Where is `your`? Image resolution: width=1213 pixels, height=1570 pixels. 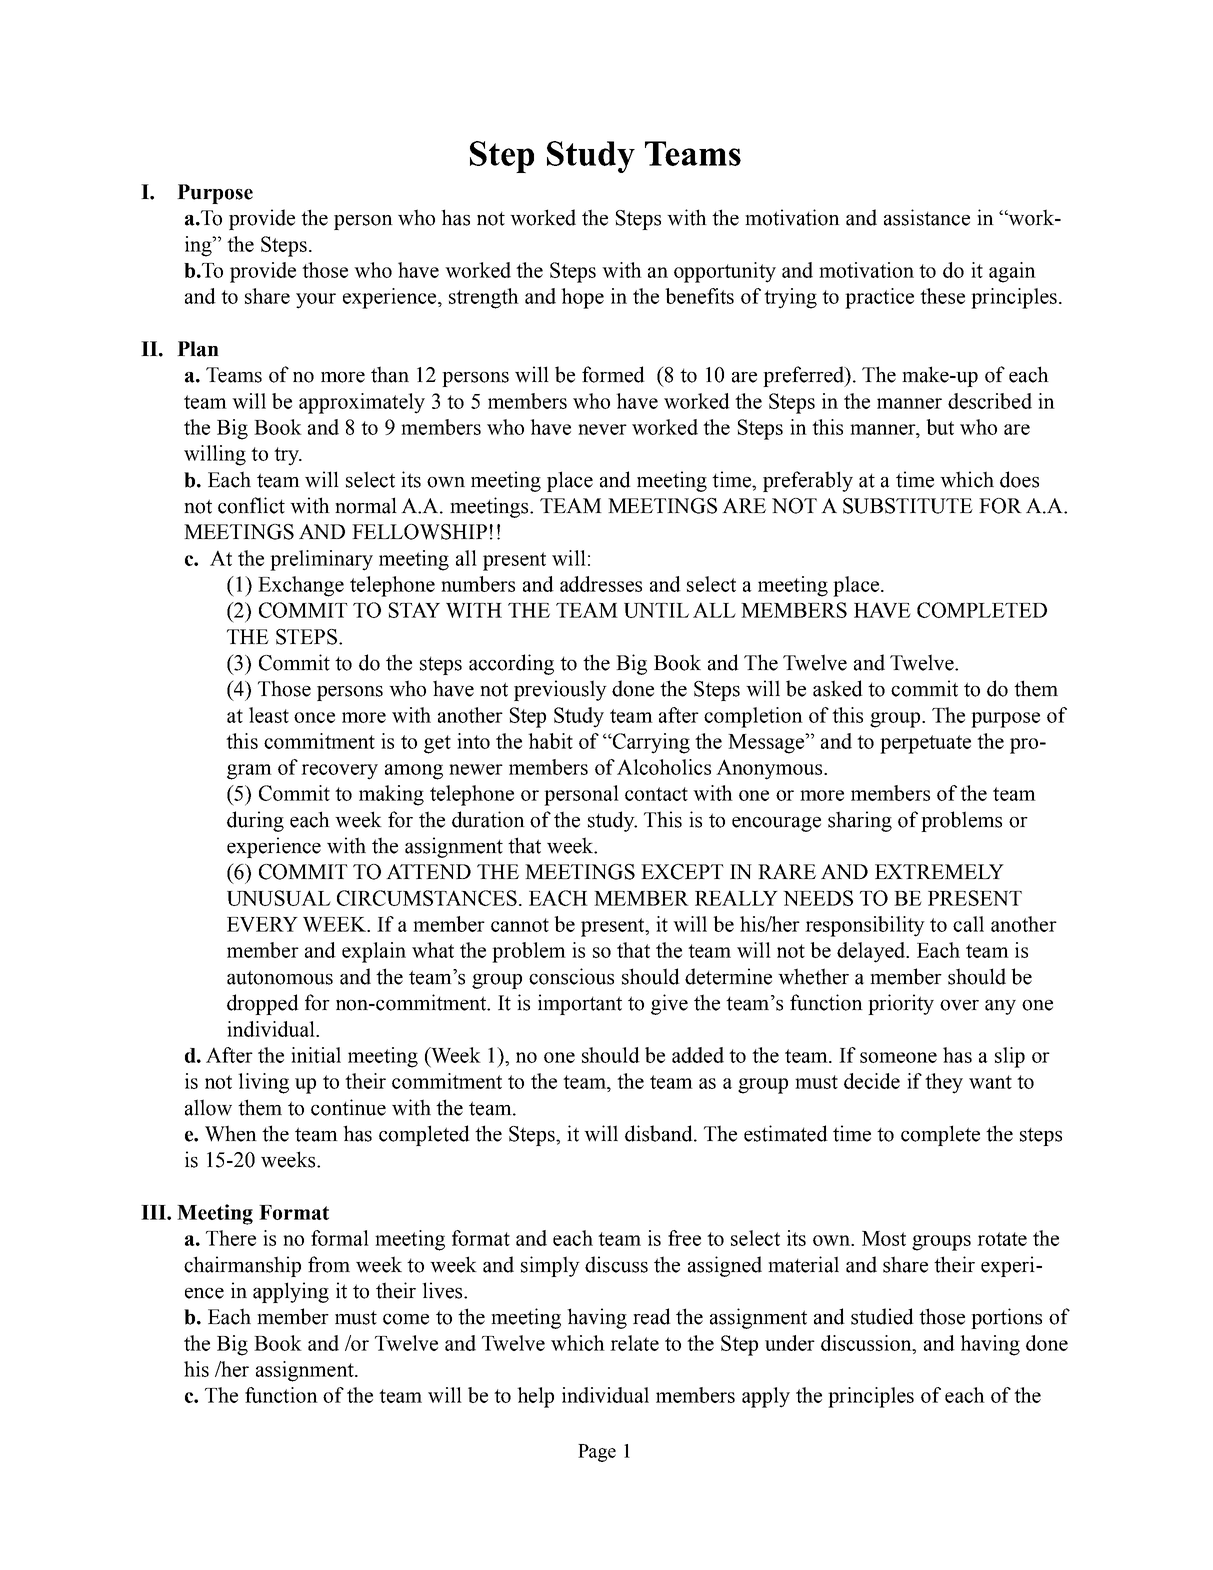
your is located at coordinates (316, 301).
